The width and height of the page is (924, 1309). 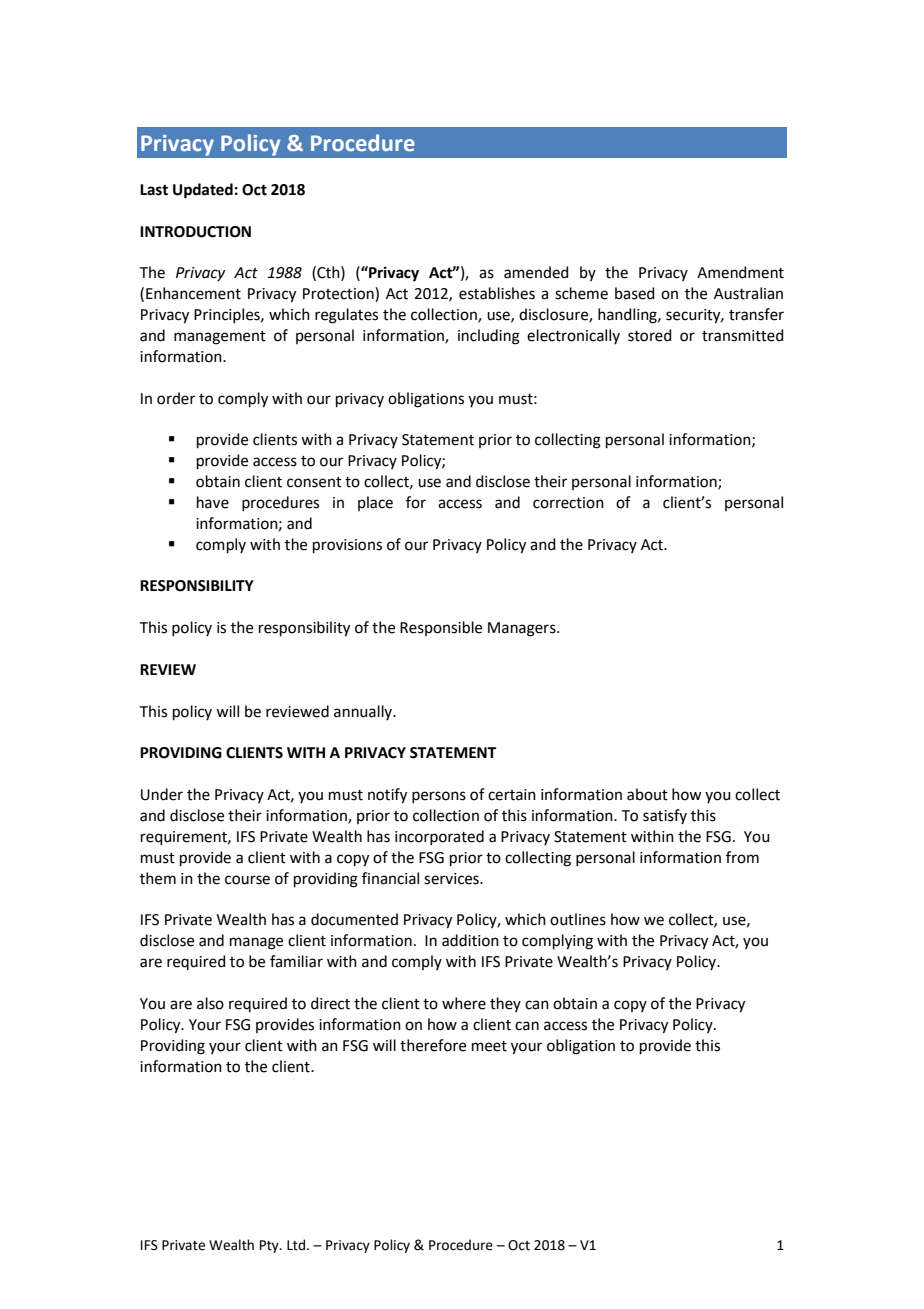 I want to click on Amendment, so click(x=740, y=272).
